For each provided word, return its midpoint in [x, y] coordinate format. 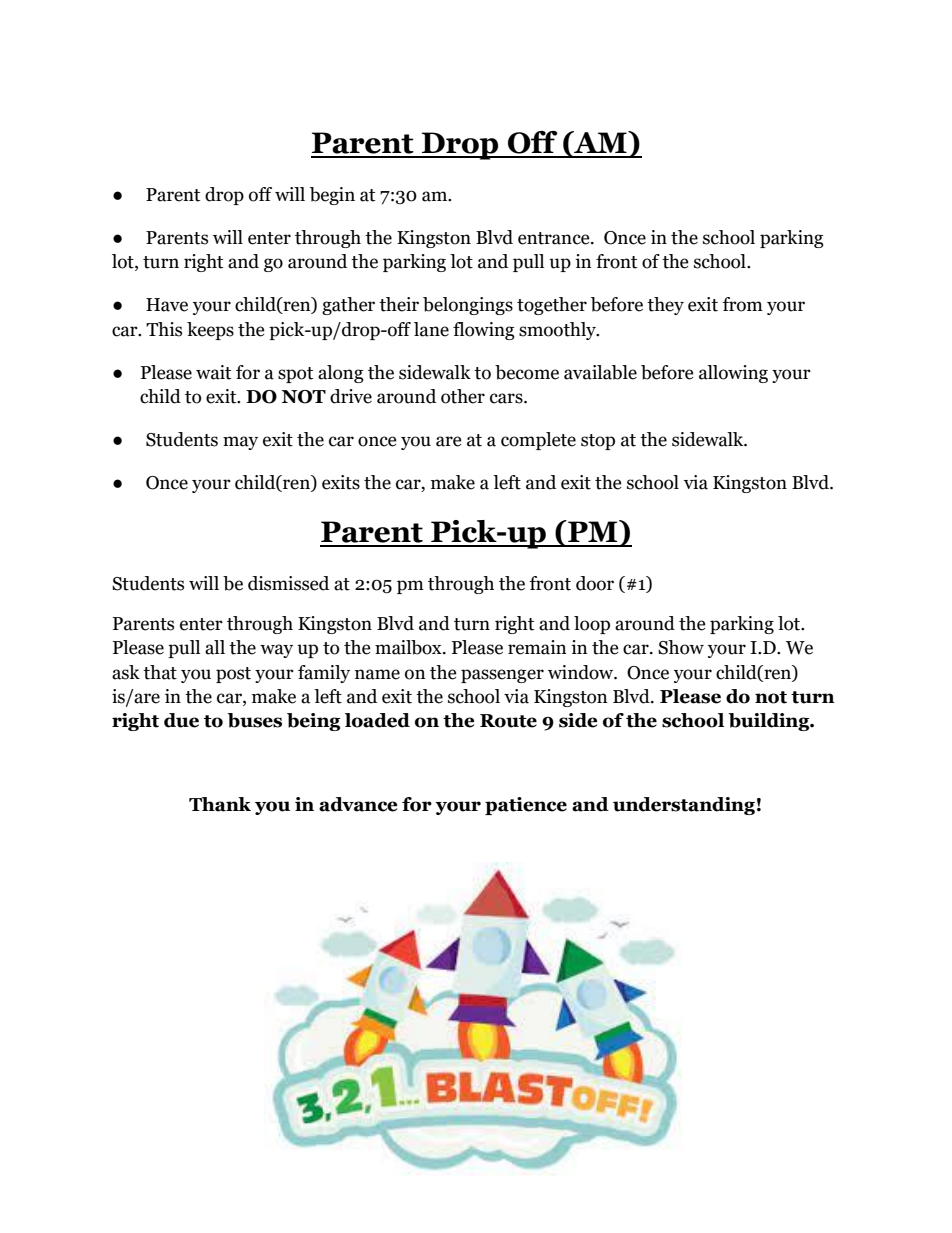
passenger [502, 676]
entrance [555, 238]
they [665, 306]
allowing [733, 374]
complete [538, 441]
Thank [220, 804]
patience [526, 806]
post [233, 675]
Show [681, 647]
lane [431, 329]
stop [598, 442]
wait [213, 372]
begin [332, 196]
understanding [684, 806]
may [240, 443]
